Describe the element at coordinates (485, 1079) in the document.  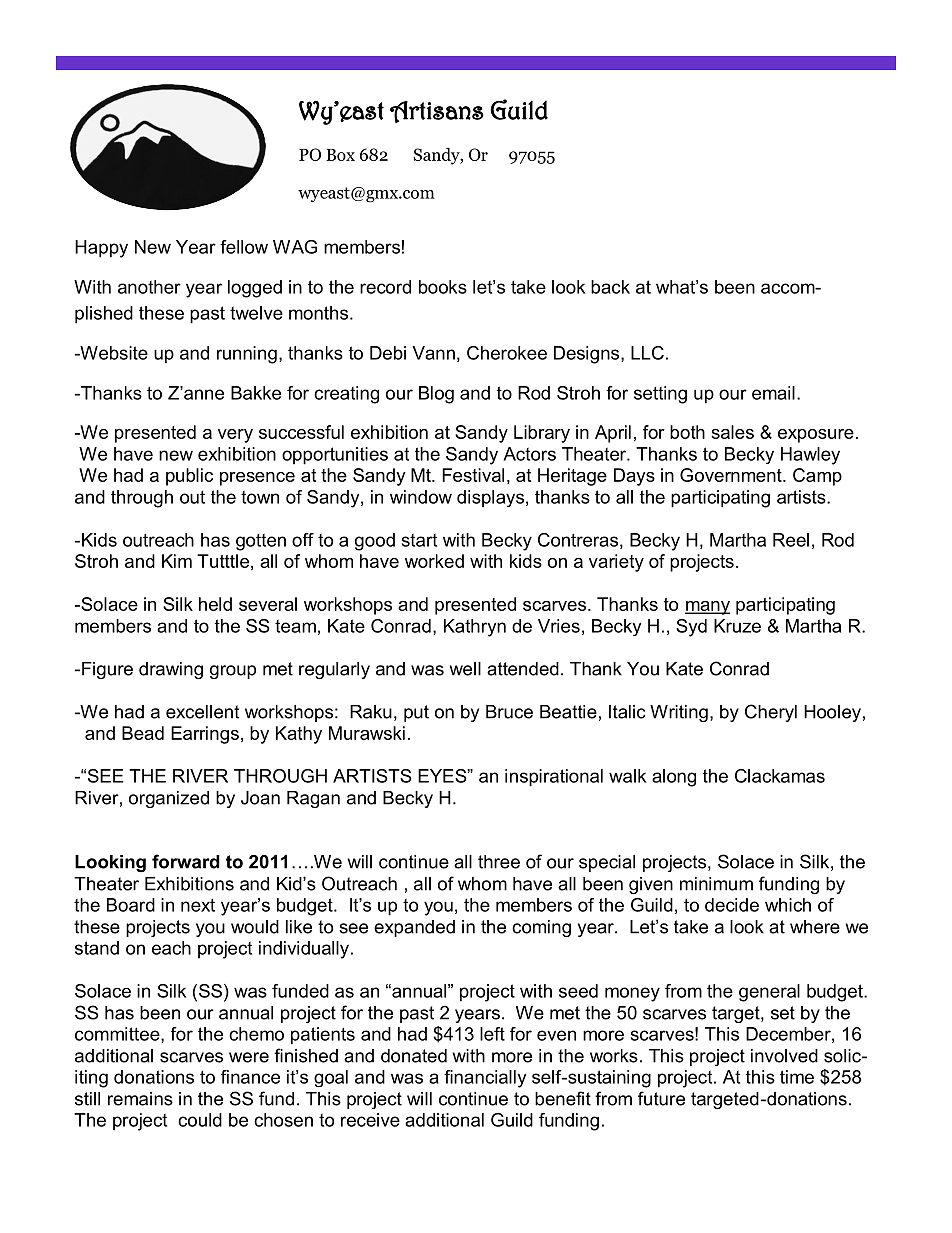
I see `financially` at that location.
